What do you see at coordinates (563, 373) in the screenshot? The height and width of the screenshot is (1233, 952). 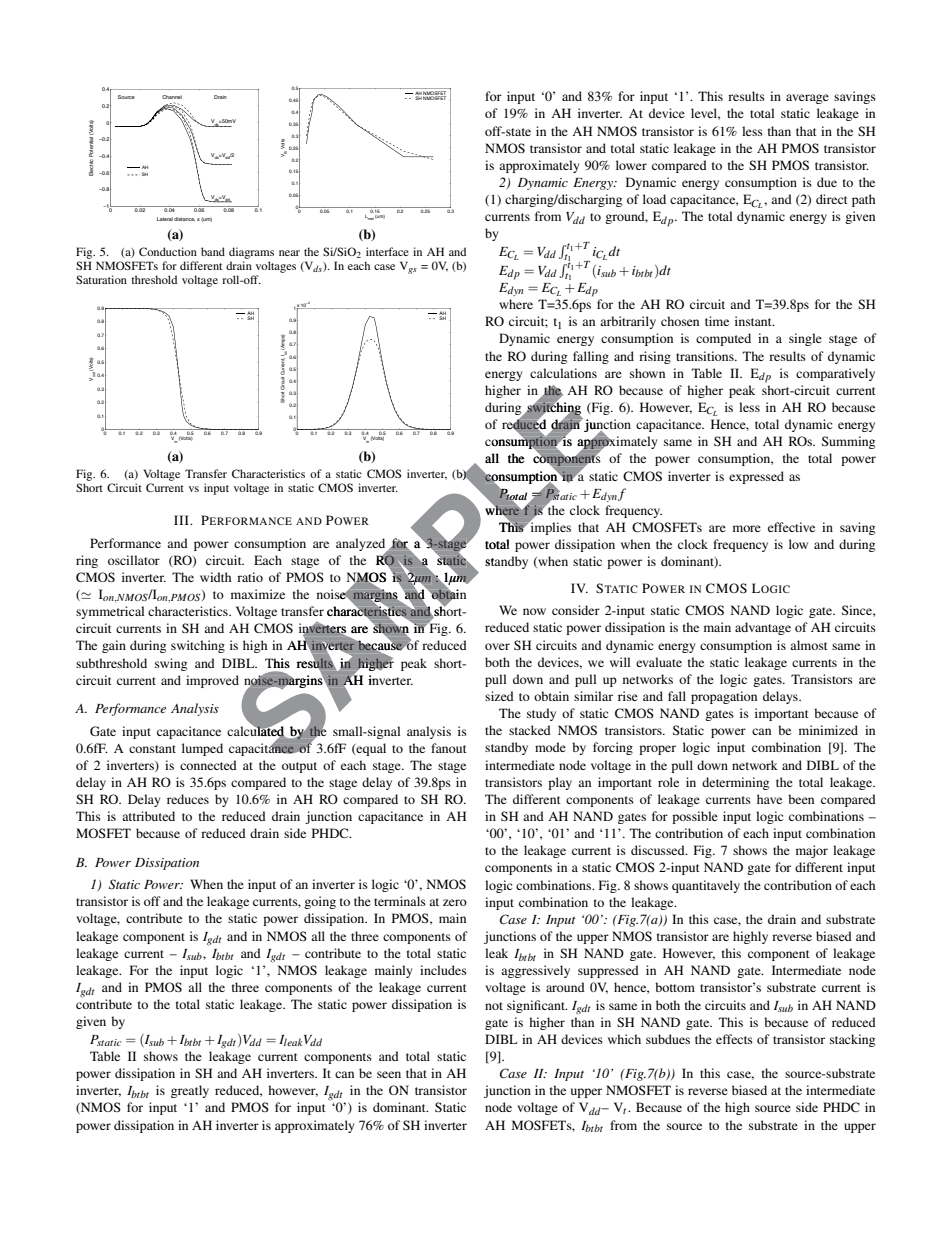 I see `calculations` at bounding box center [563, 373].
